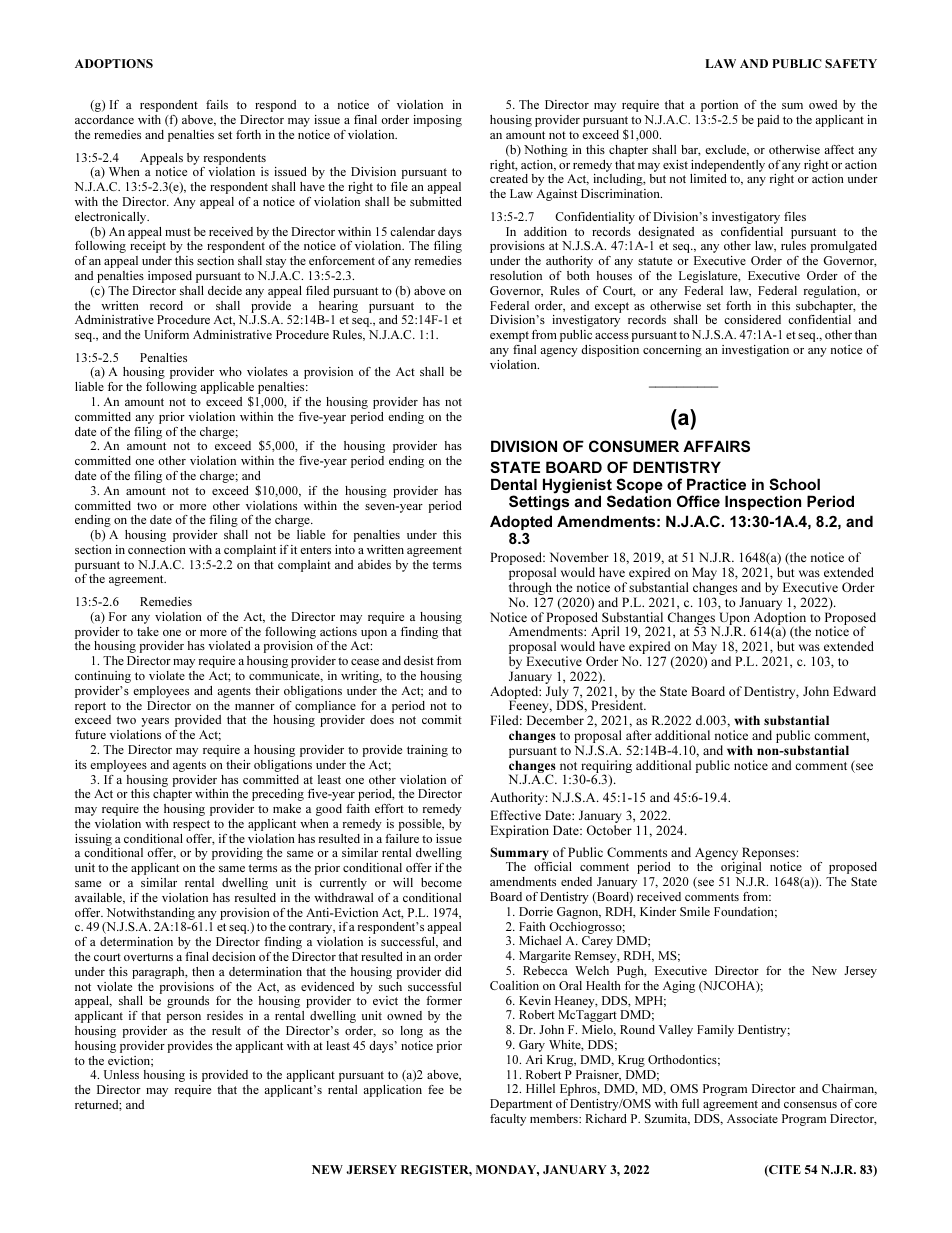 The image size is (952, 1233). I want to click on Unless, so click(121, 1074).
